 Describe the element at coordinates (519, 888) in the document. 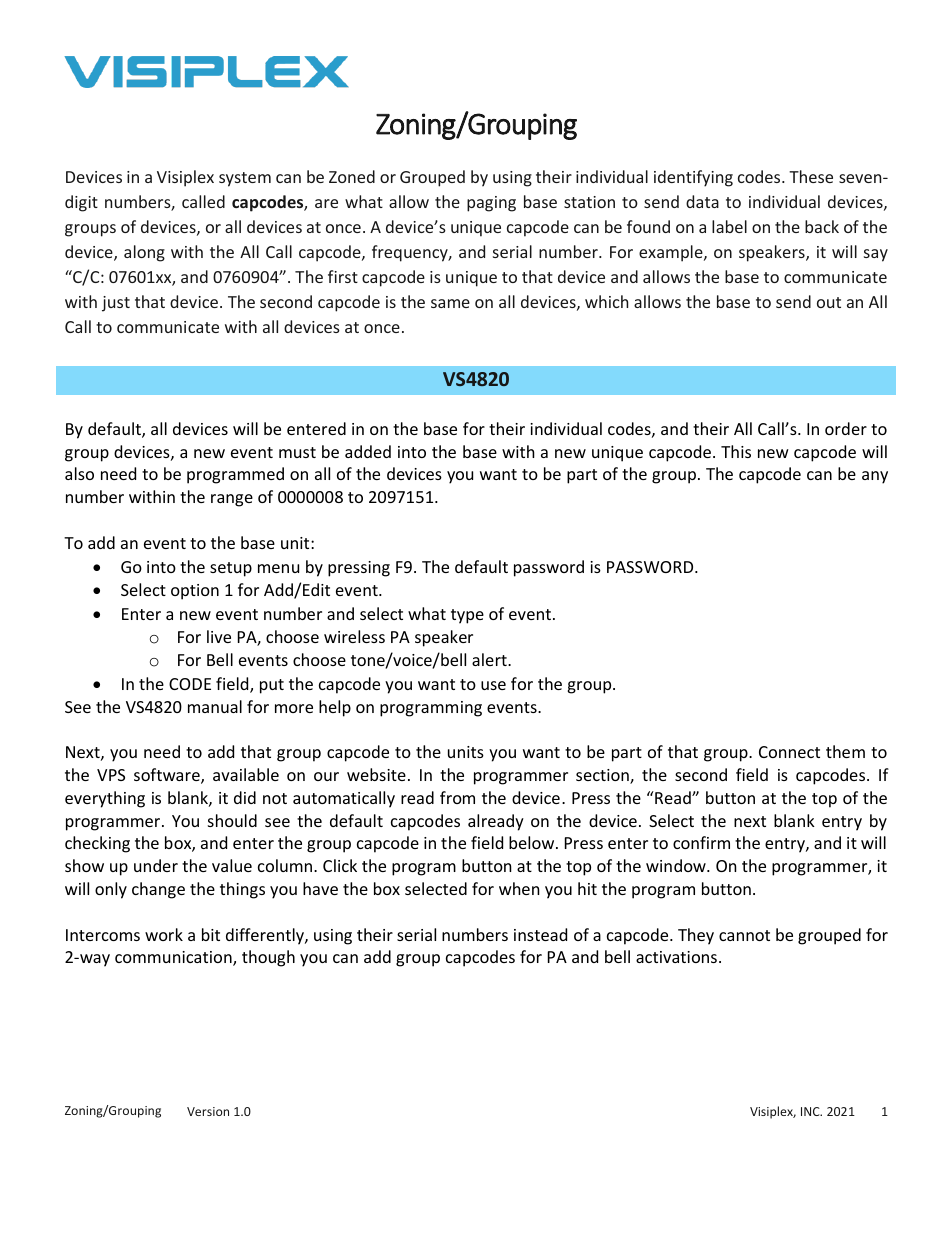

I see `when` at that location.
